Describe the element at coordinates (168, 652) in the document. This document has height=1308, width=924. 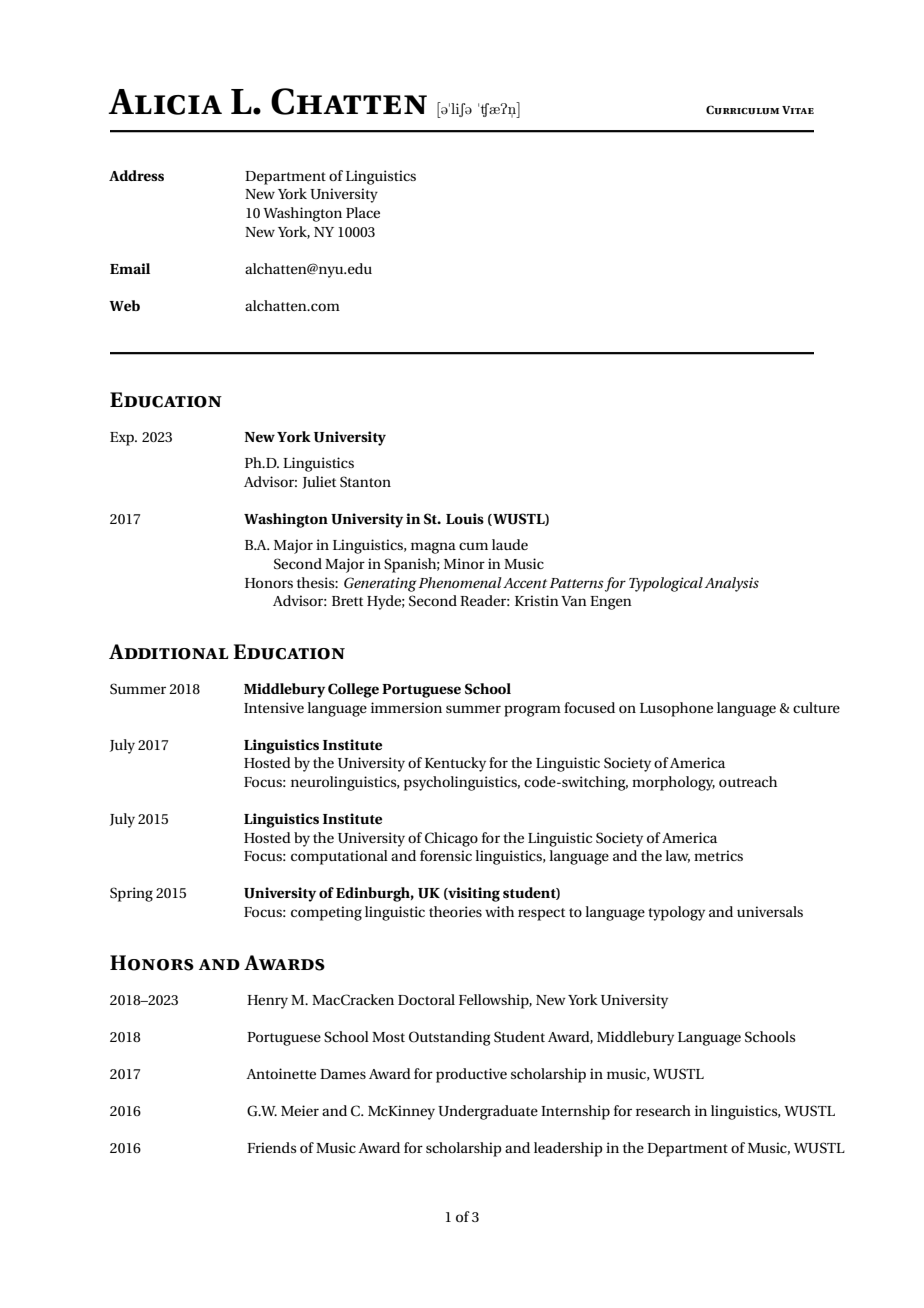
I see `ADDITIONAL` at that location.
